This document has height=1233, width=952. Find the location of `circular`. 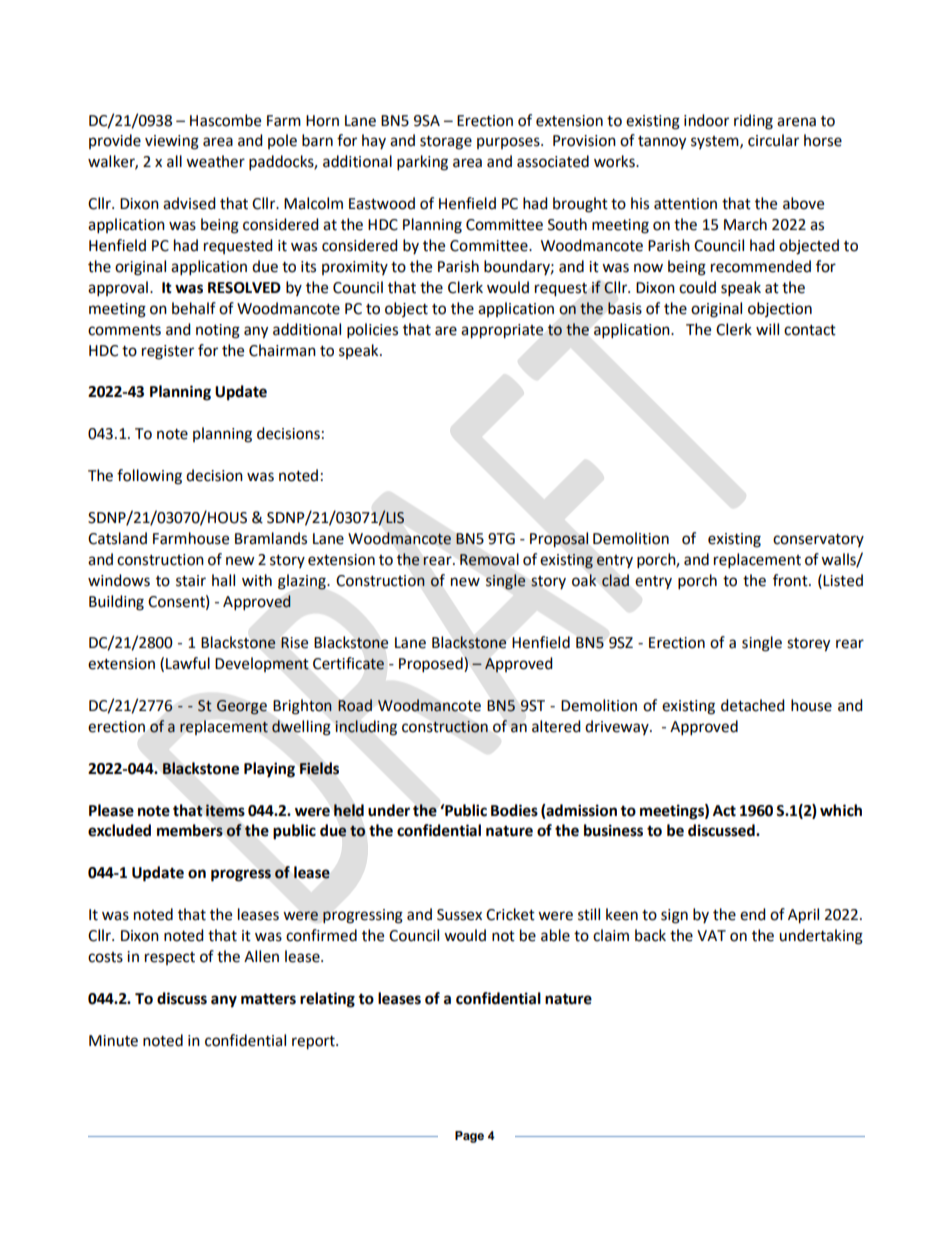

circular is located at coordinates (773, 140).
